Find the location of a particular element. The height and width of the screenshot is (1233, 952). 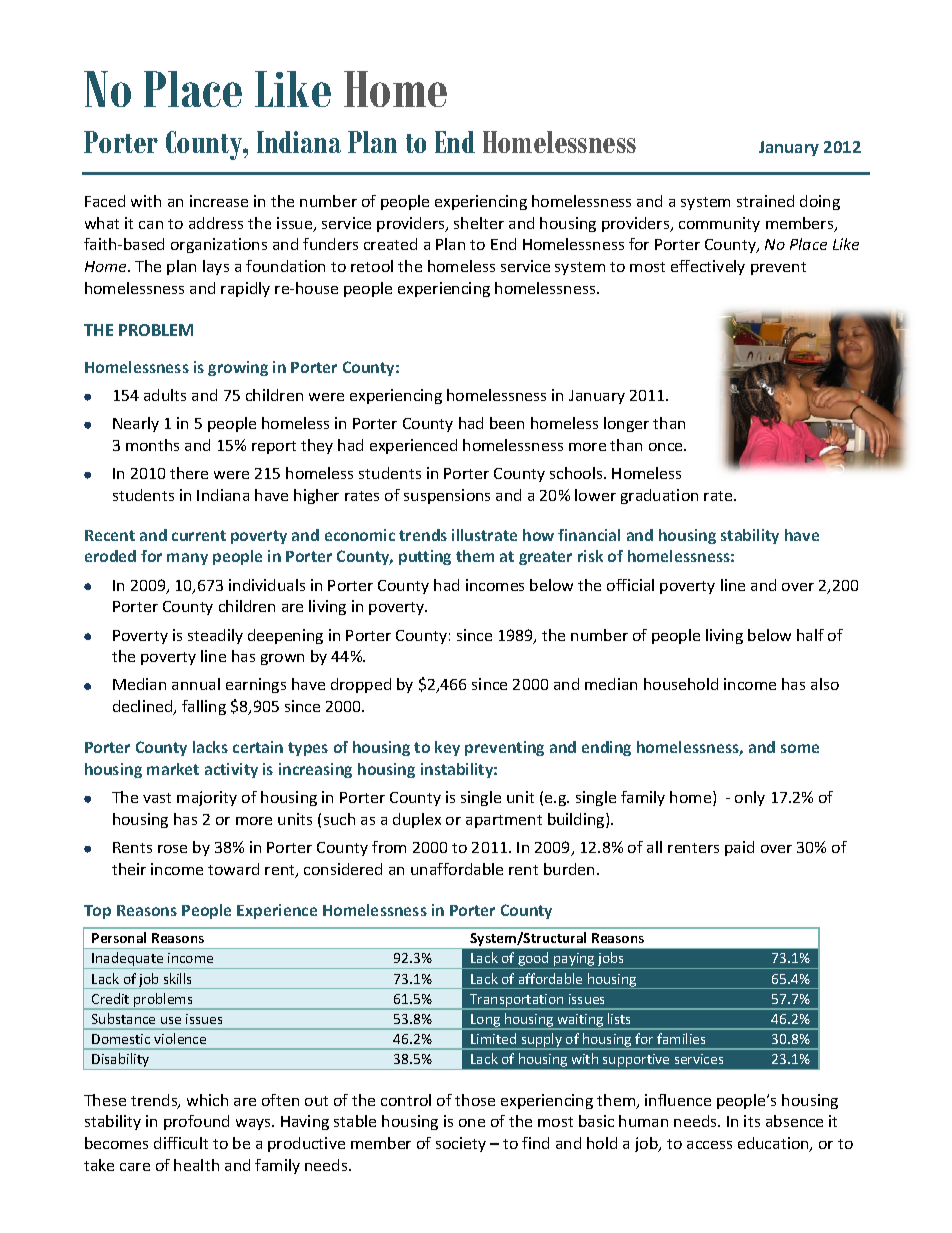

strained is located at coordinates (765, 201).
